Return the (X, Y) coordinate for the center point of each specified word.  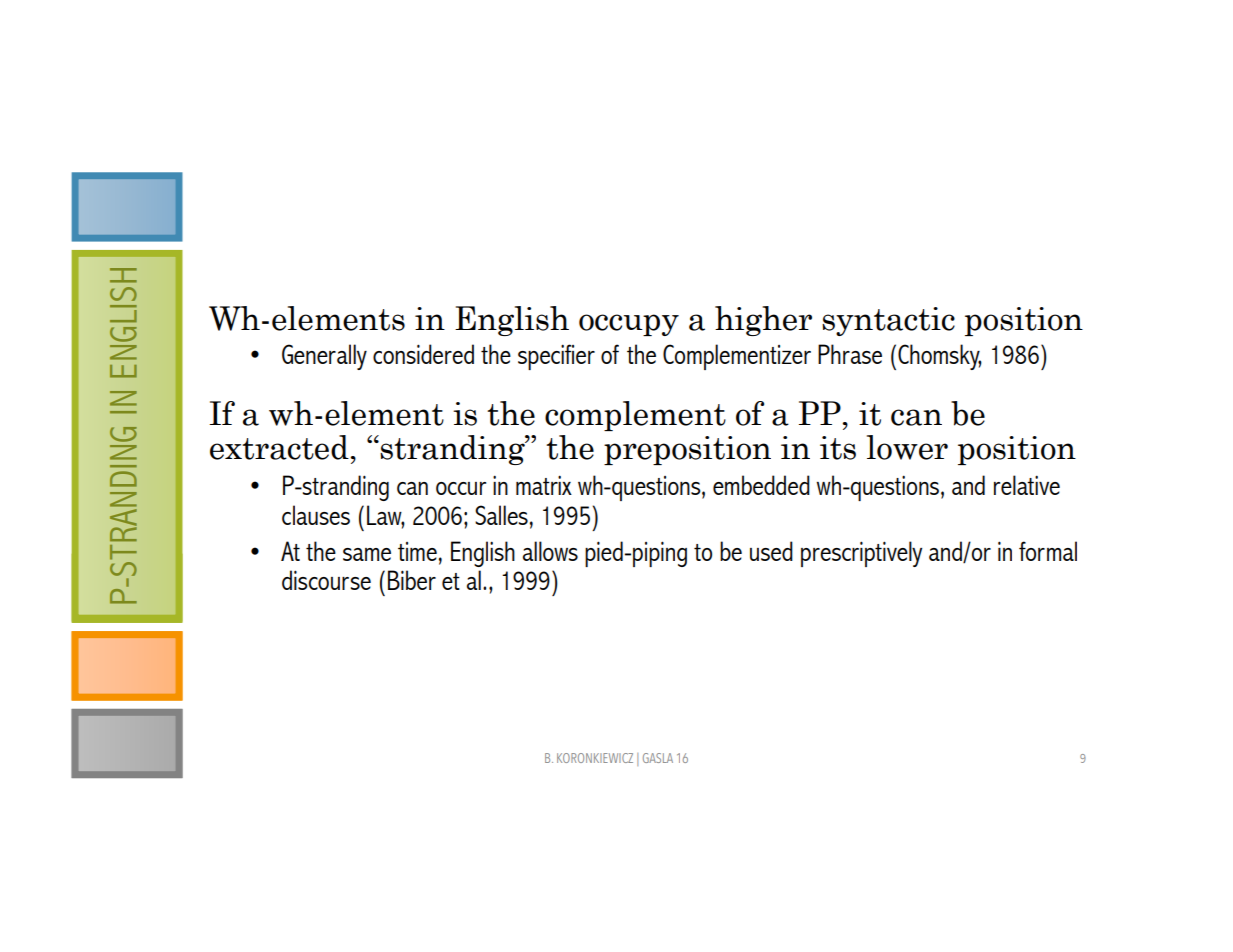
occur (461, 488)
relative (1027, 485)
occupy (629, 325)
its (838, 448)
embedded (761, 485)
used (771, 551)
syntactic (888, 321)
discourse (326, 580)
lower (907, 447)
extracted (280, 447)
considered (423, 354)
